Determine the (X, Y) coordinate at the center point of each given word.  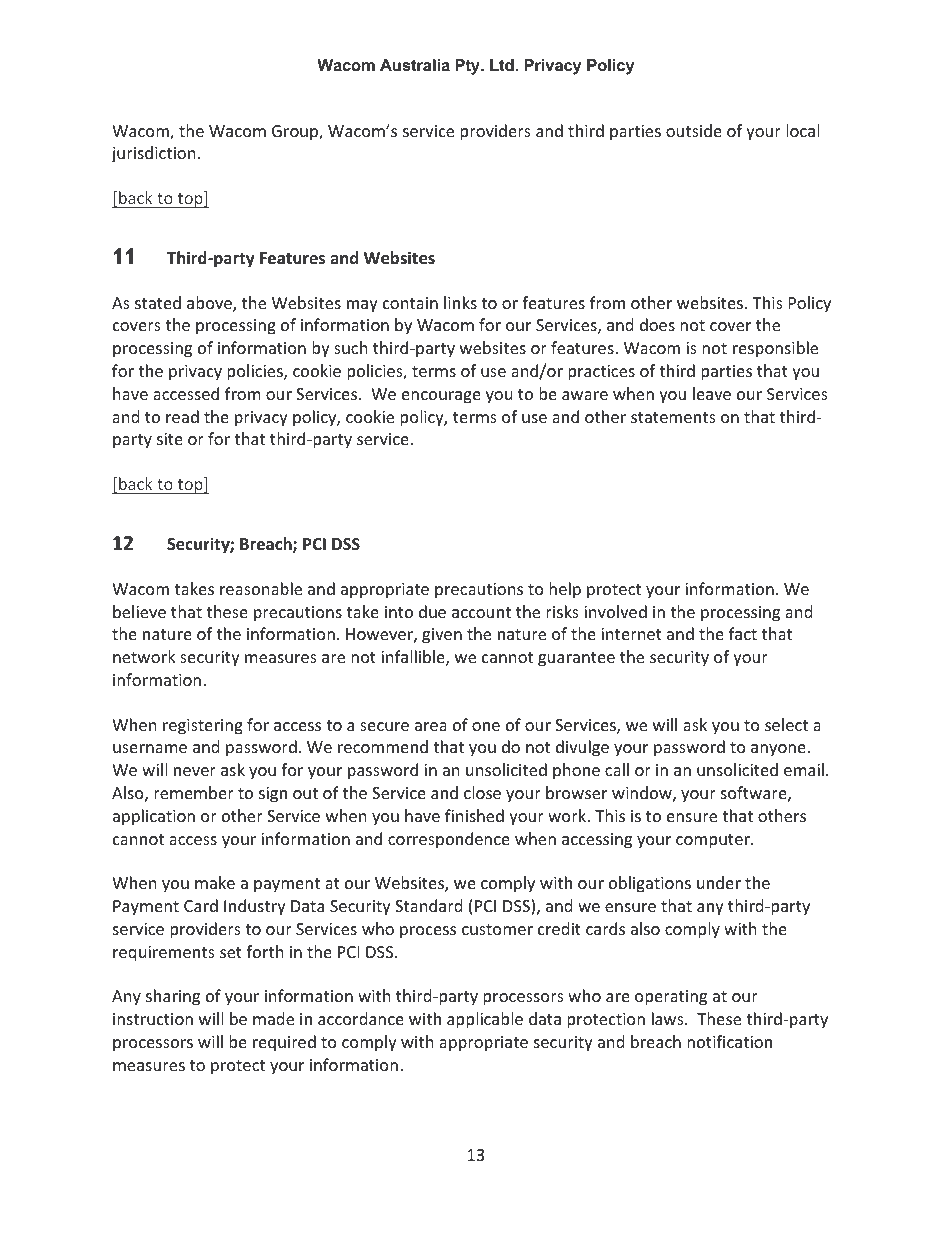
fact (743, 633)
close (482, 792)
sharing (173, 997)
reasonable (261, 588)
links (460, 302)
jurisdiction (153, 154)
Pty (468, 67)
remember (194, 792)
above (210, 304)
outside (694, 130)
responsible (775, 349)
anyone (778, 750)
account (481, 612)
